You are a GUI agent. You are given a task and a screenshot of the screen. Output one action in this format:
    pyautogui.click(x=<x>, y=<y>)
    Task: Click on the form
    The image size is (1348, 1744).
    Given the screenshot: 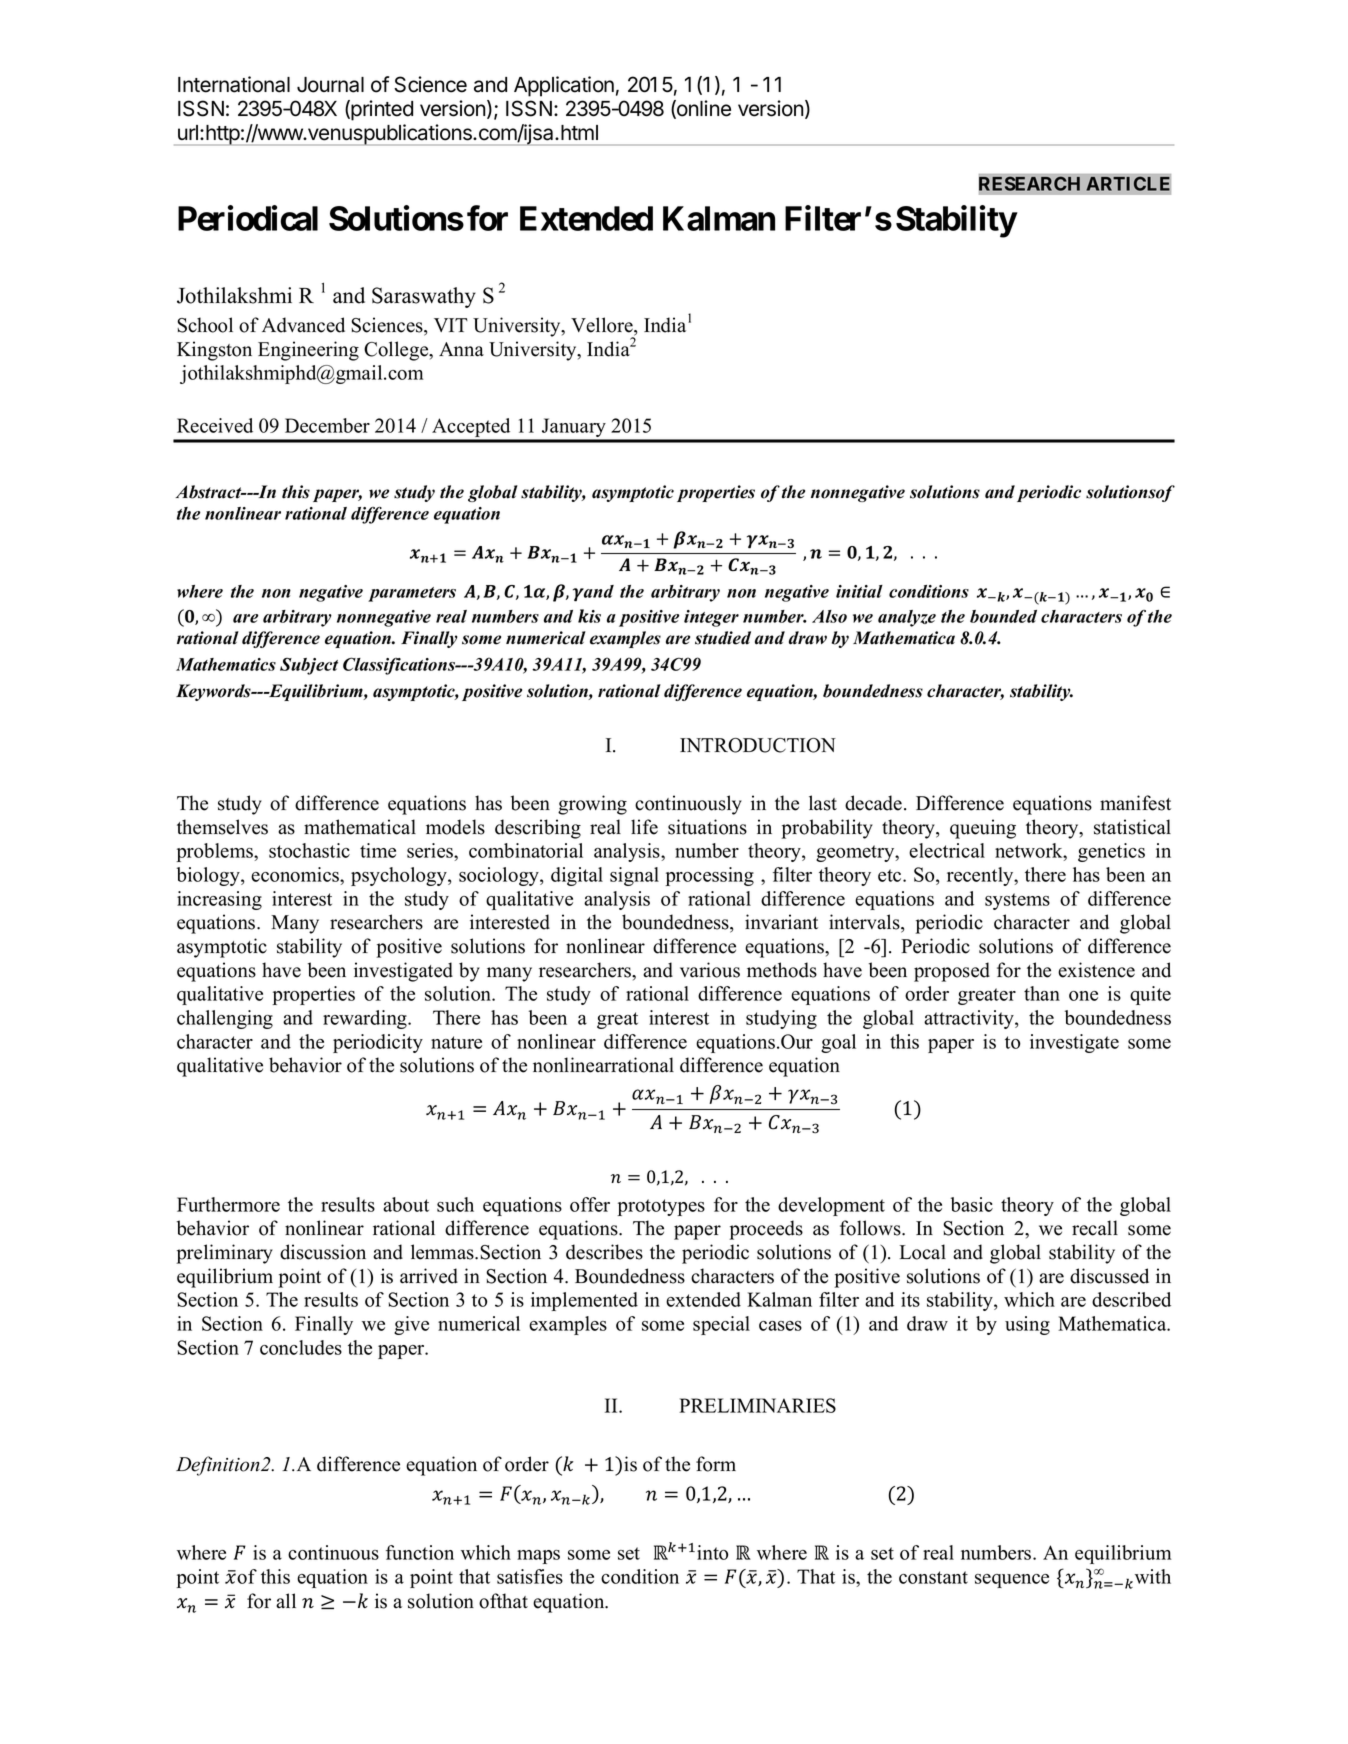 What is the action you would take?
    pyautogui.click(x=716, y=1464)
